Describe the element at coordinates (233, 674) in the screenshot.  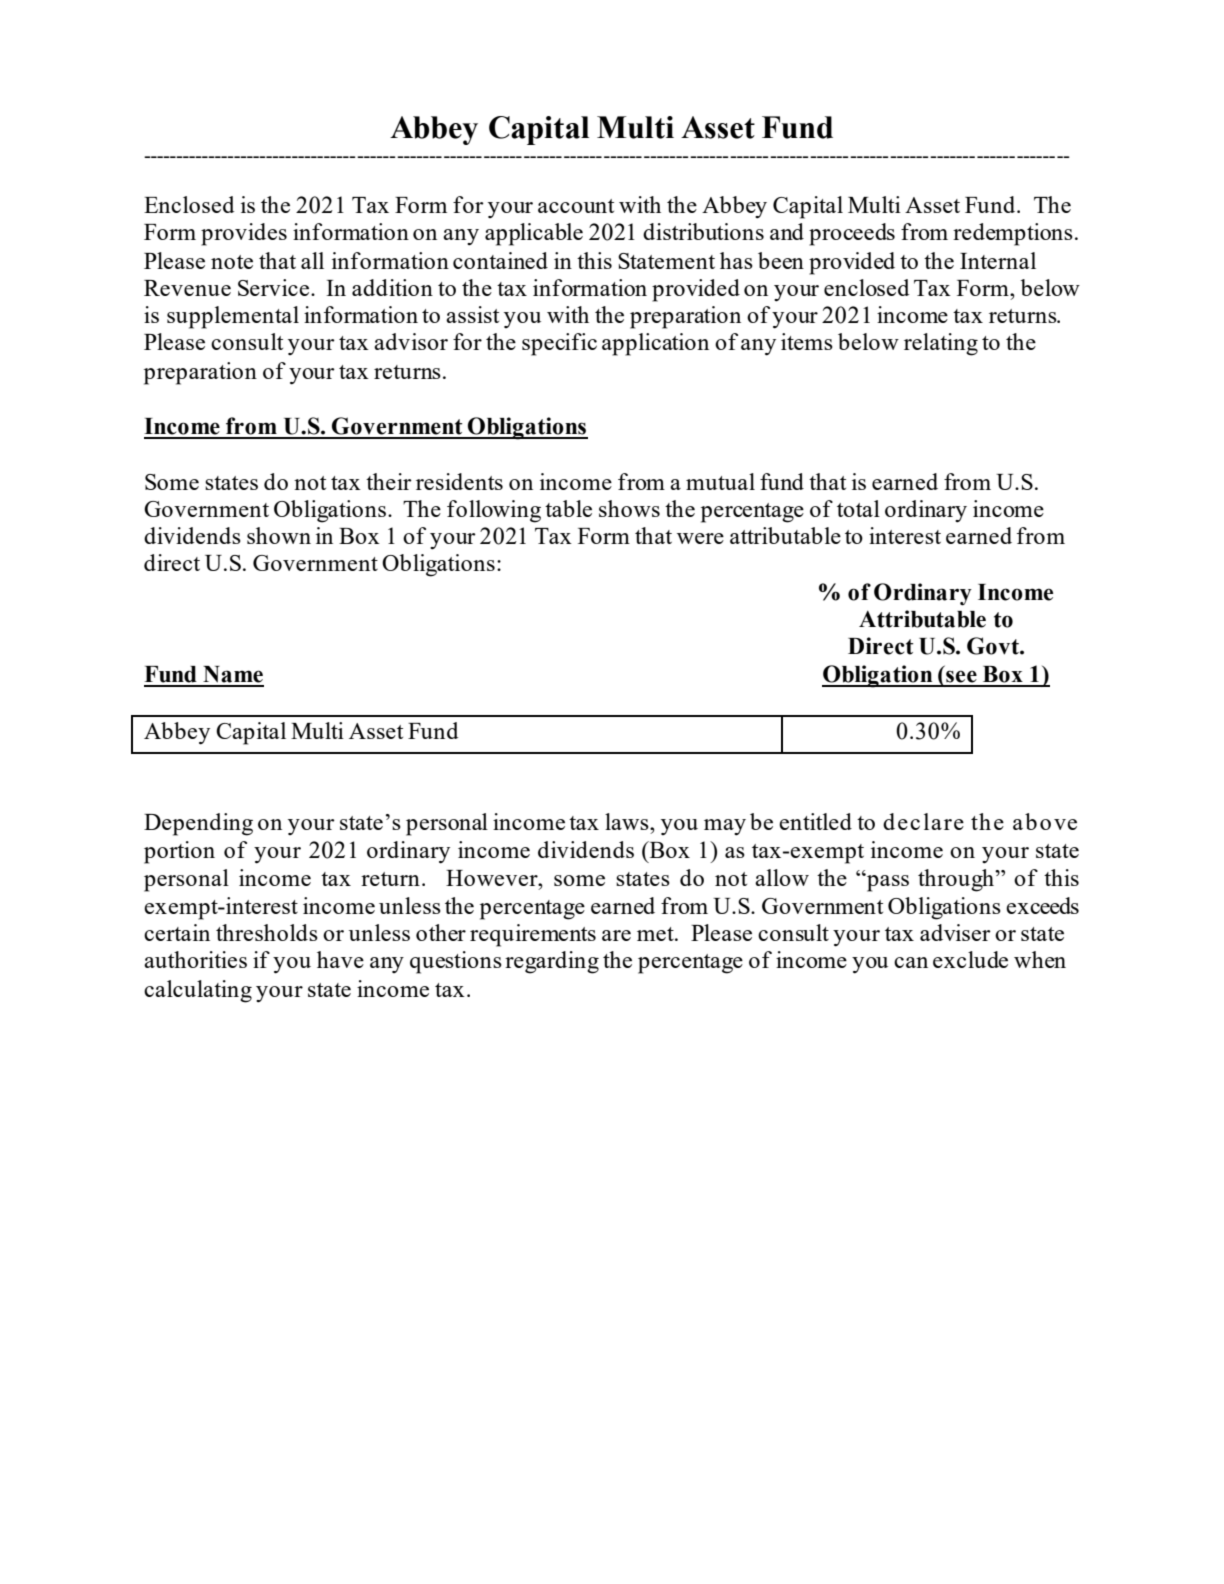
I see `Name` at that location.
